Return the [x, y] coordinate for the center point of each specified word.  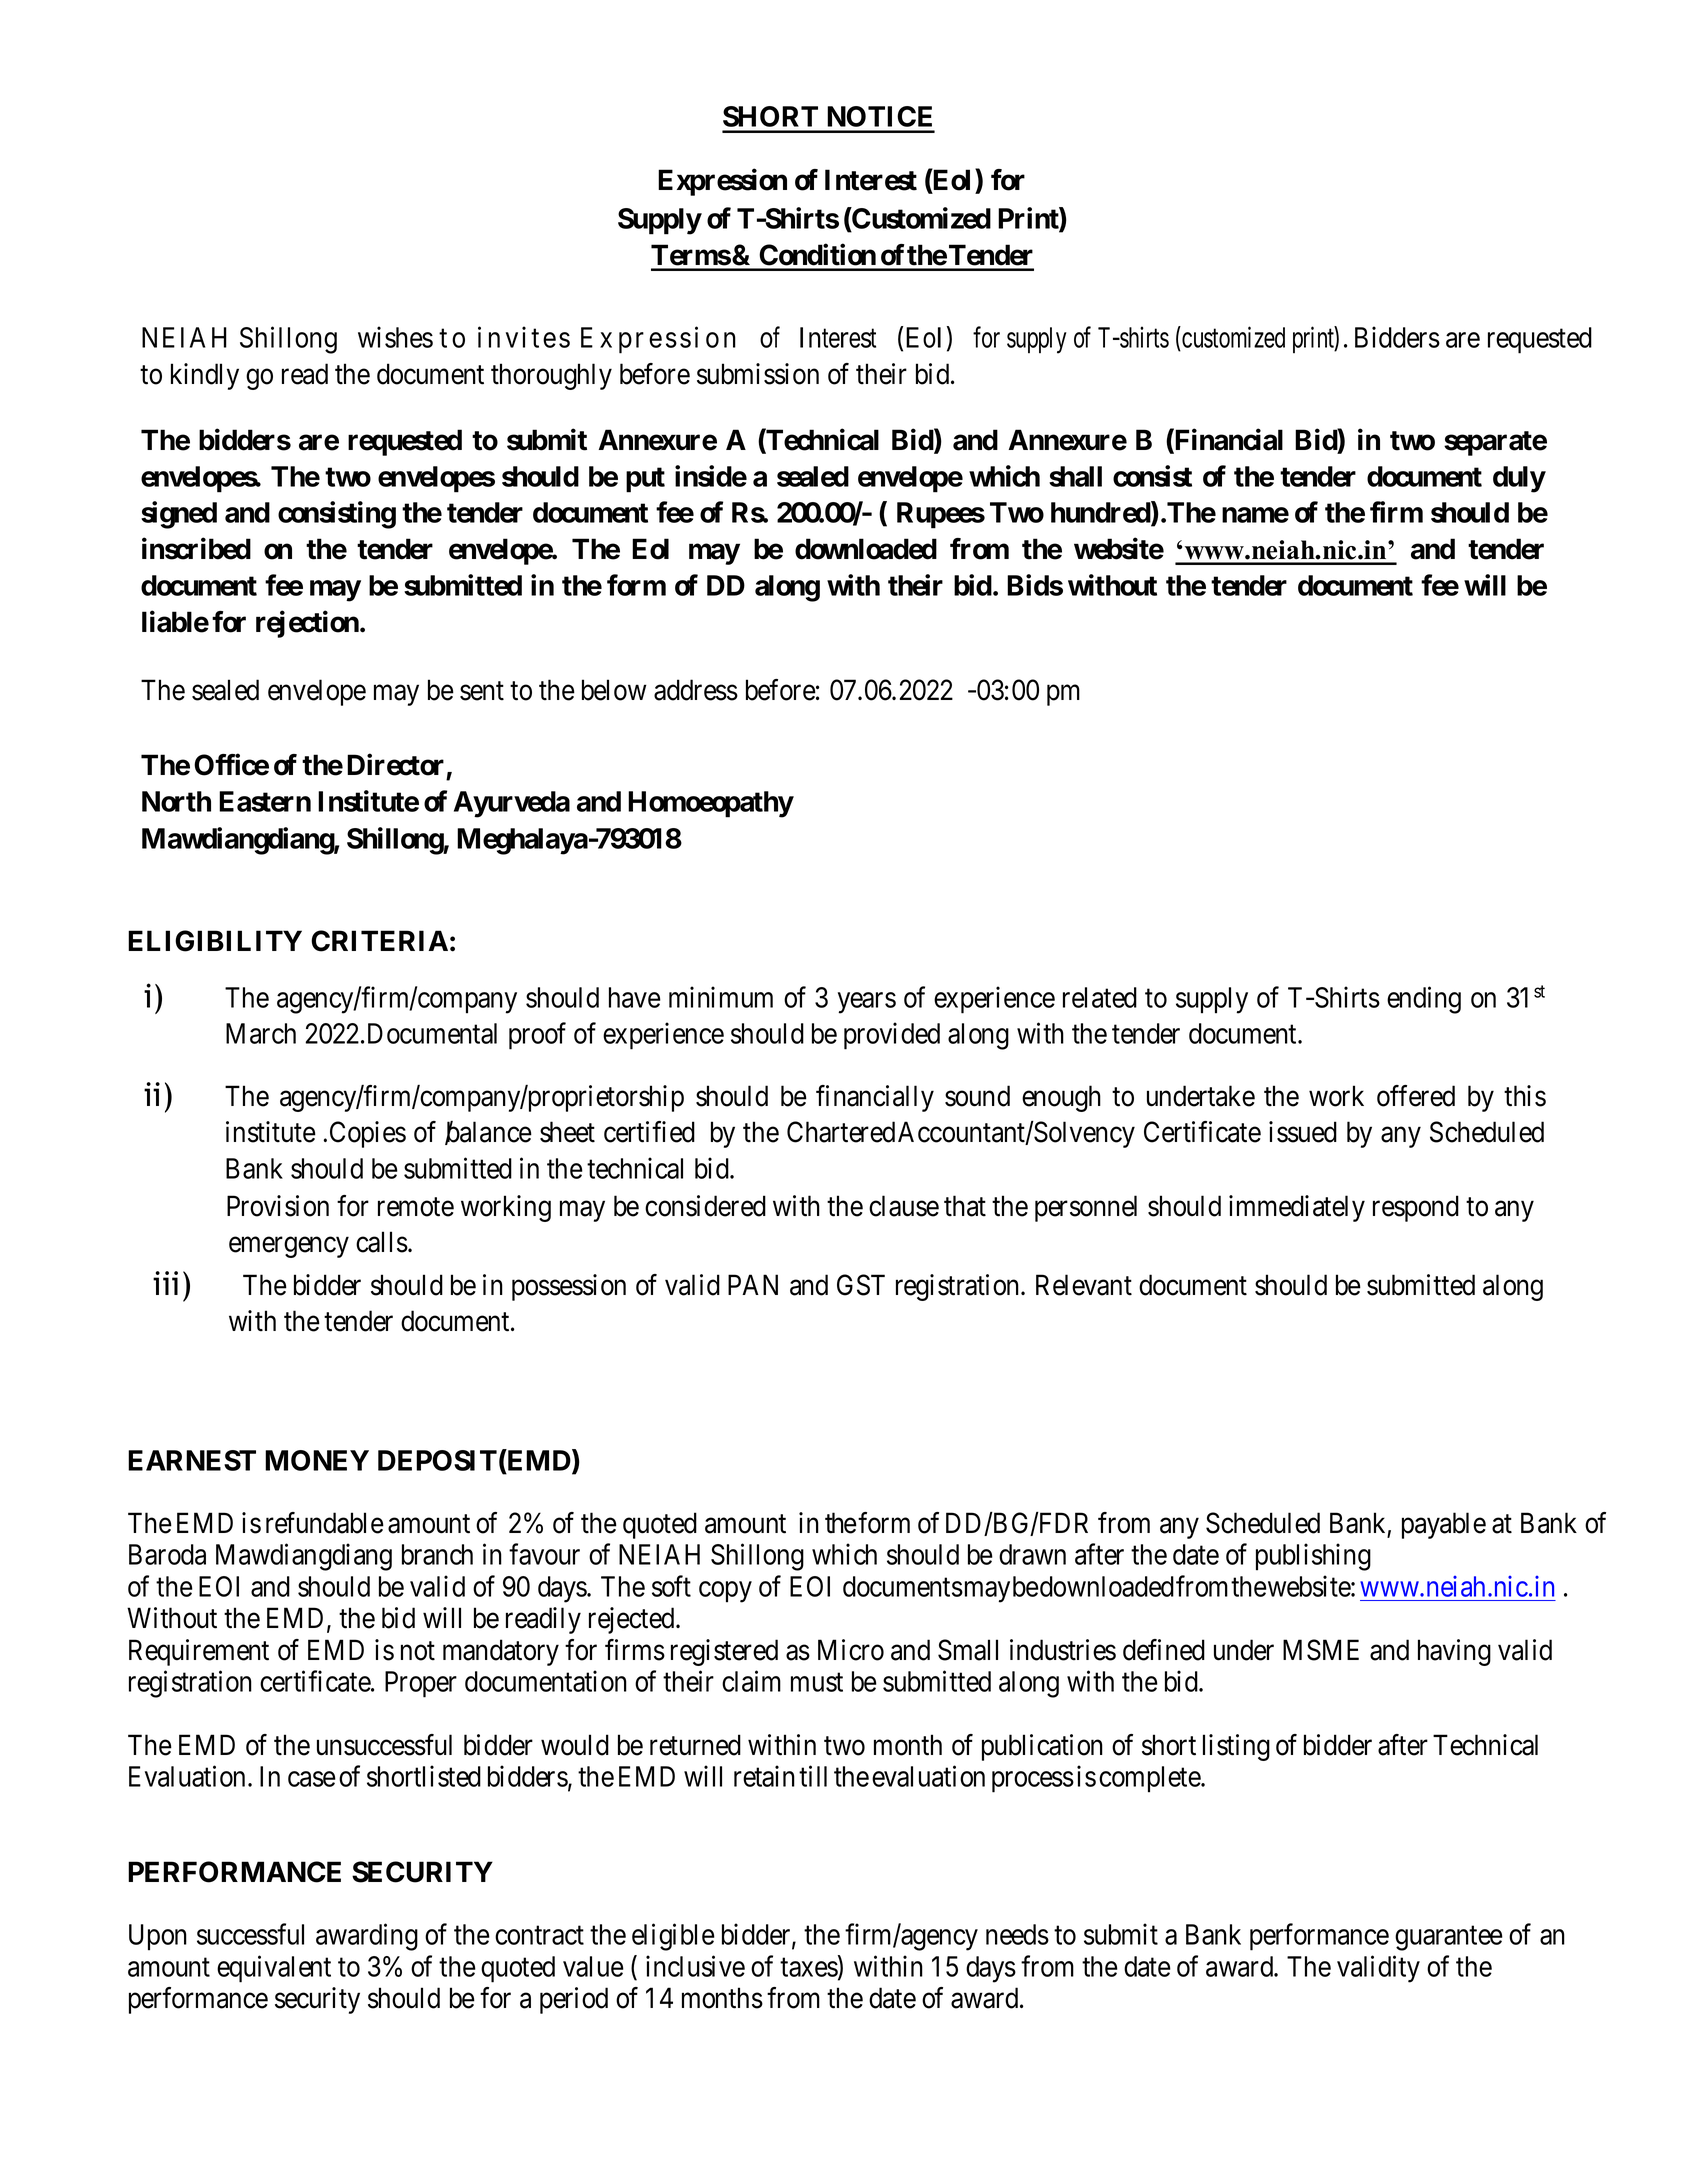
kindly [205, 376]
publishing [1313, 1557]
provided [892, 1036]
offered [1416, 1096]
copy [725, 1592]
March [261, 1033]
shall [1075, 476]
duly [1519, 479]
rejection [307, 624]
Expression [722, 182]
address [696, 690]
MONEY [317, 1460]
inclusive [695, 1966]
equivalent [274, 1969]
